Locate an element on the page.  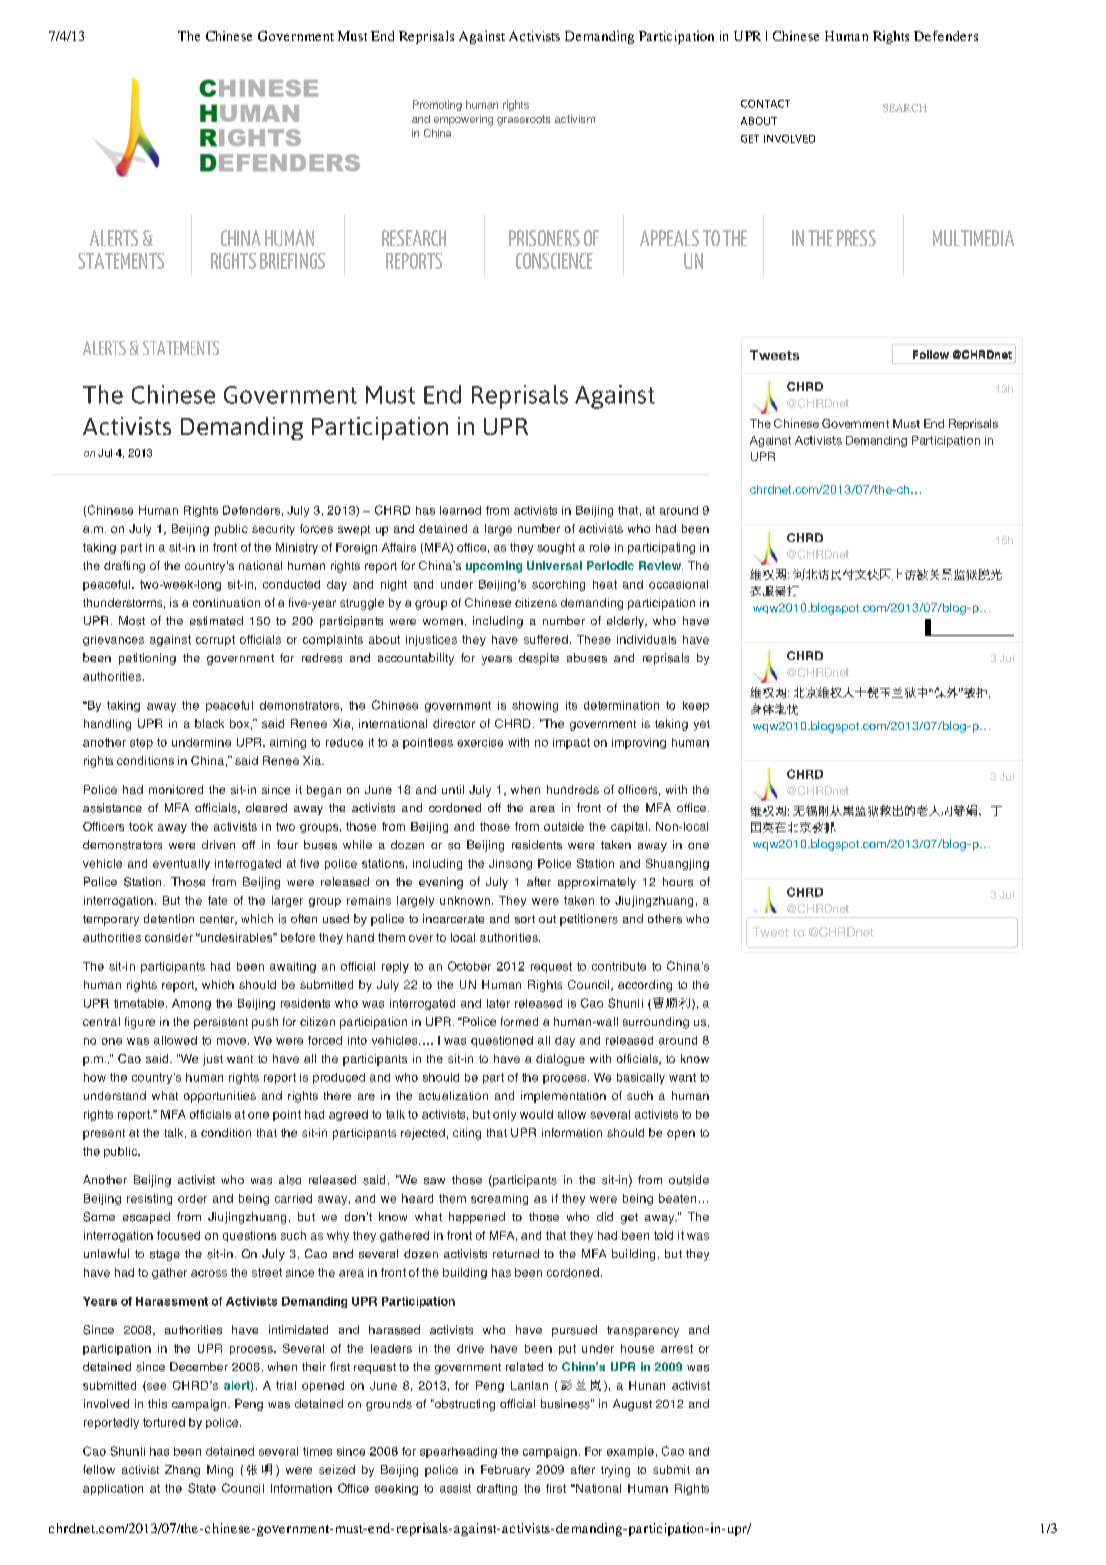
CONTACT is located at coordinates (765, 104).
